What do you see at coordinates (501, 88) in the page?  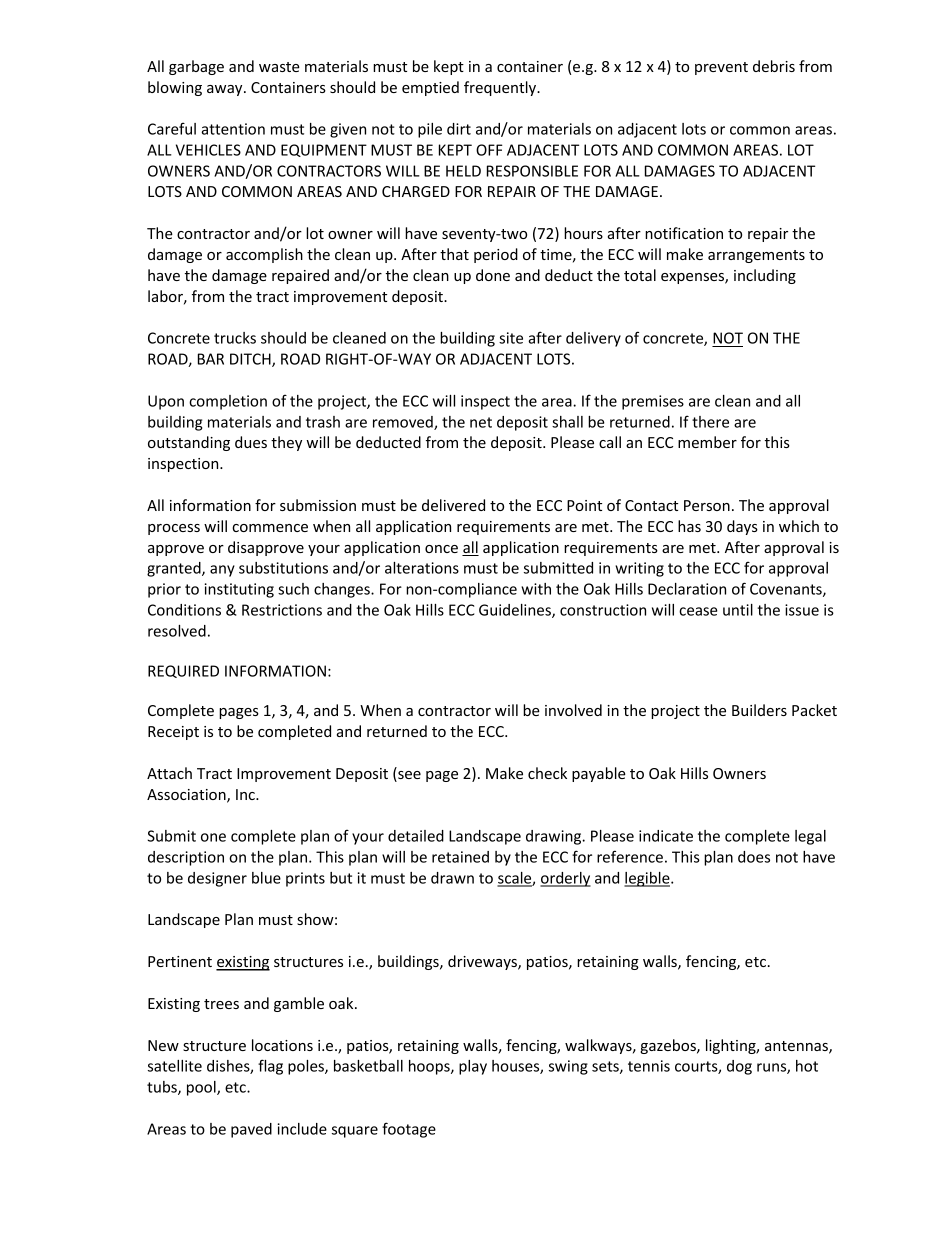 I see `frequently` at bounding box center [501, 88].
